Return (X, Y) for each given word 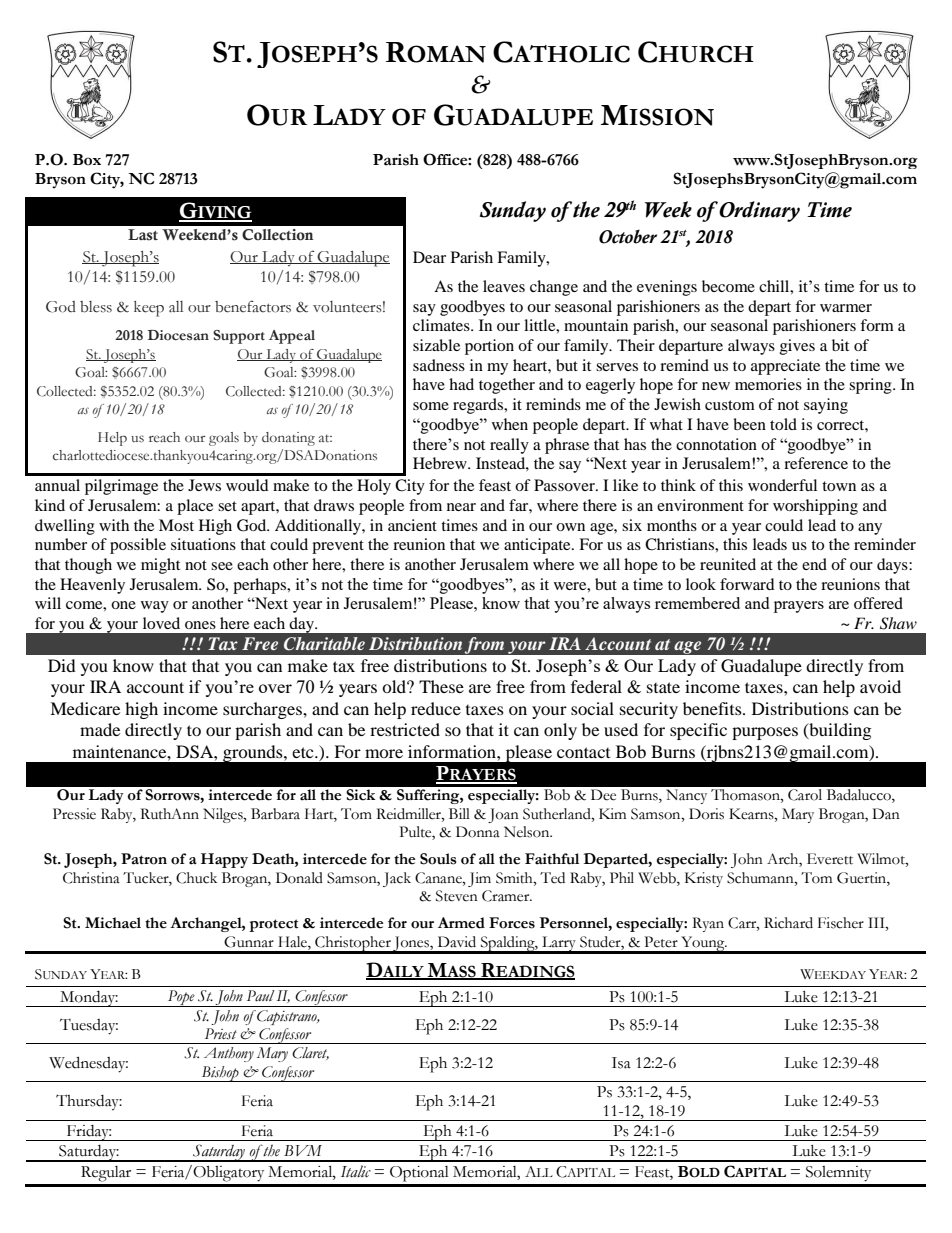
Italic (356, 1171)
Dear (429, 257)
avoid (880, 686)
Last (143, 235)
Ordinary (758, 211)
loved (161, 623)
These (441, 686)
